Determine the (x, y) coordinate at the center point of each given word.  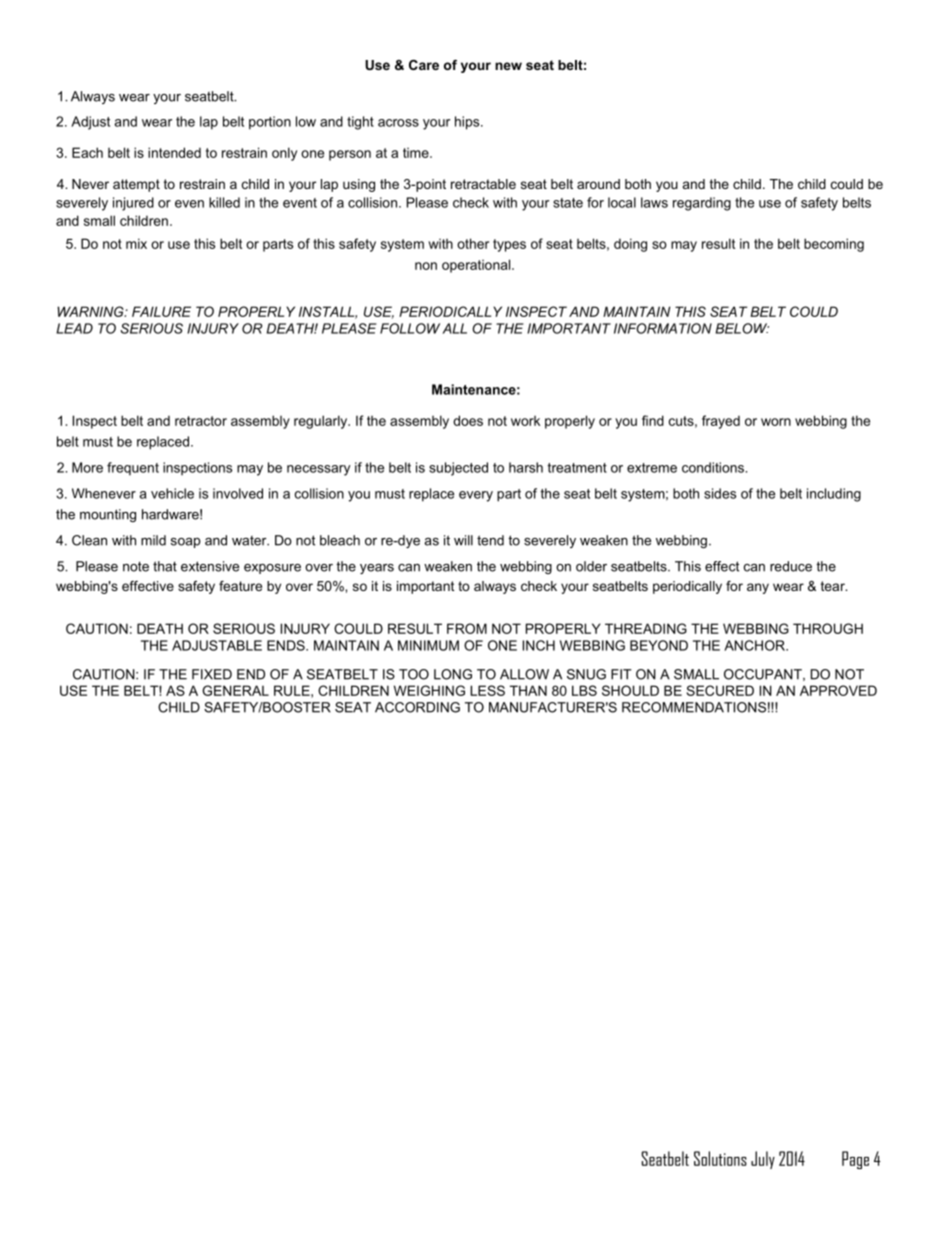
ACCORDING (417, 707)
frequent (133, 469)
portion (270, 123)
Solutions (720, 1158)
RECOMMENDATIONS (694, 707)
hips (468, 123)
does (468, 420)
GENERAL (235, 690)
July (763, 1160)
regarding (702, 204)
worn (776, 422)
